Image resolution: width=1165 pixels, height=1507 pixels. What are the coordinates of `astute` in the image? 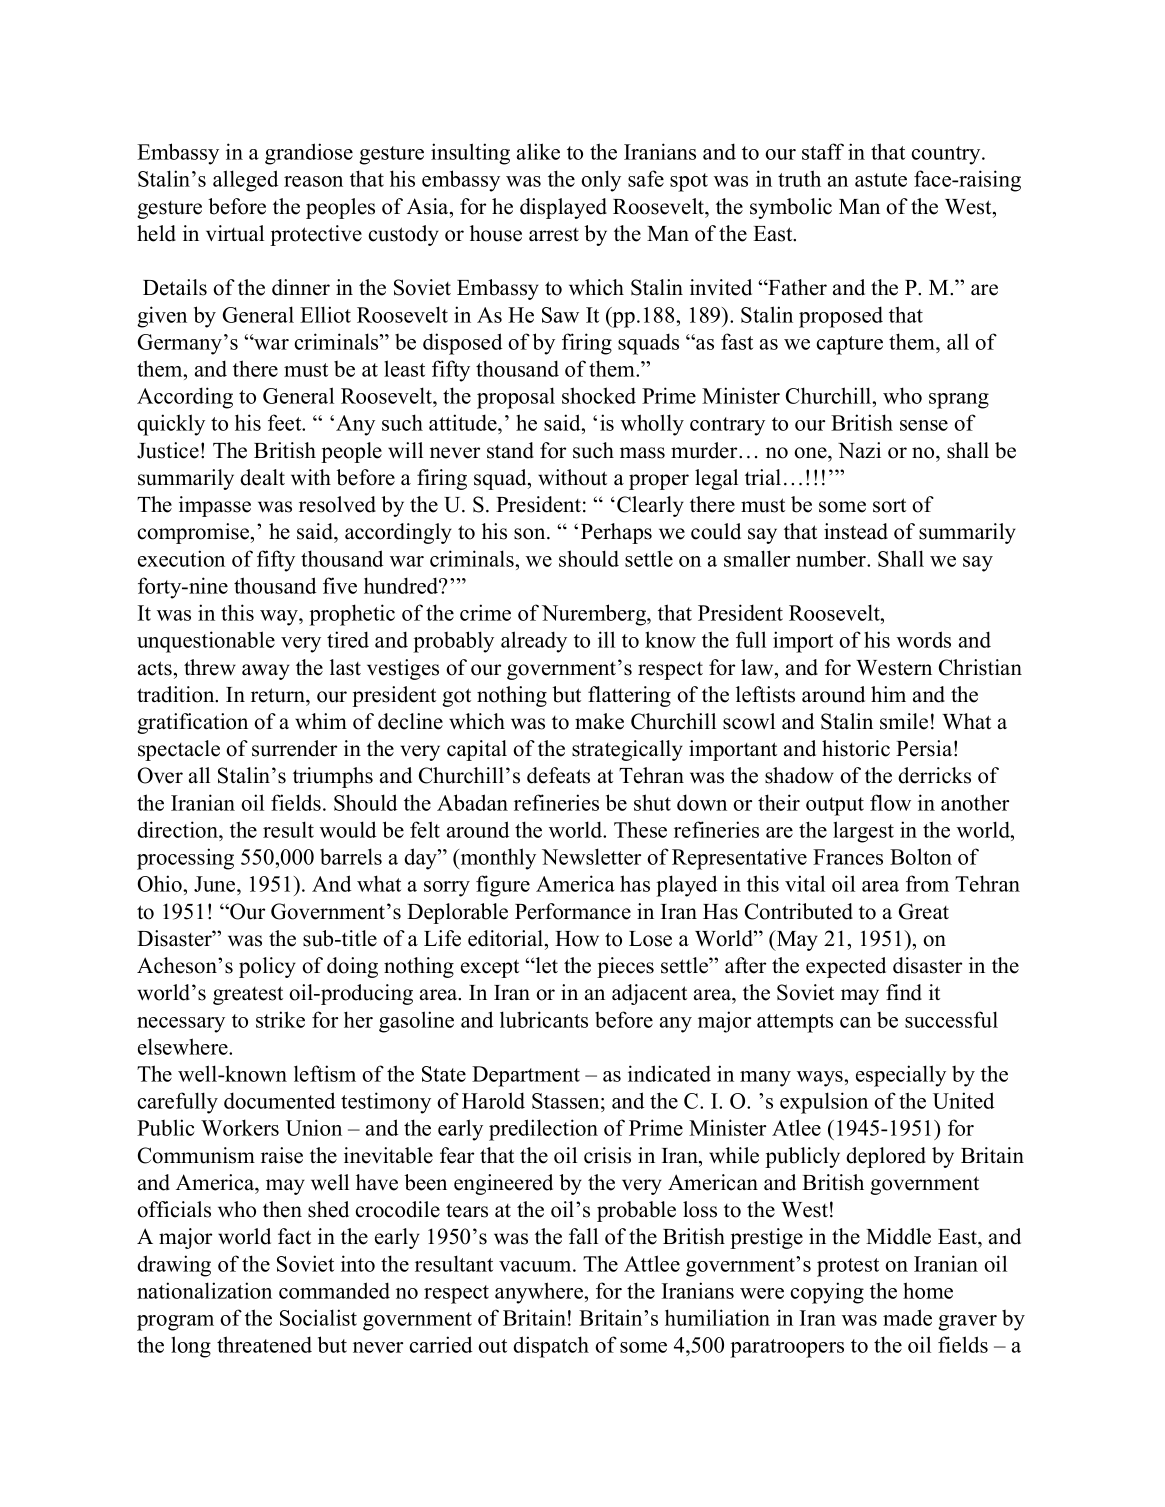 It's located at (881, 180).
